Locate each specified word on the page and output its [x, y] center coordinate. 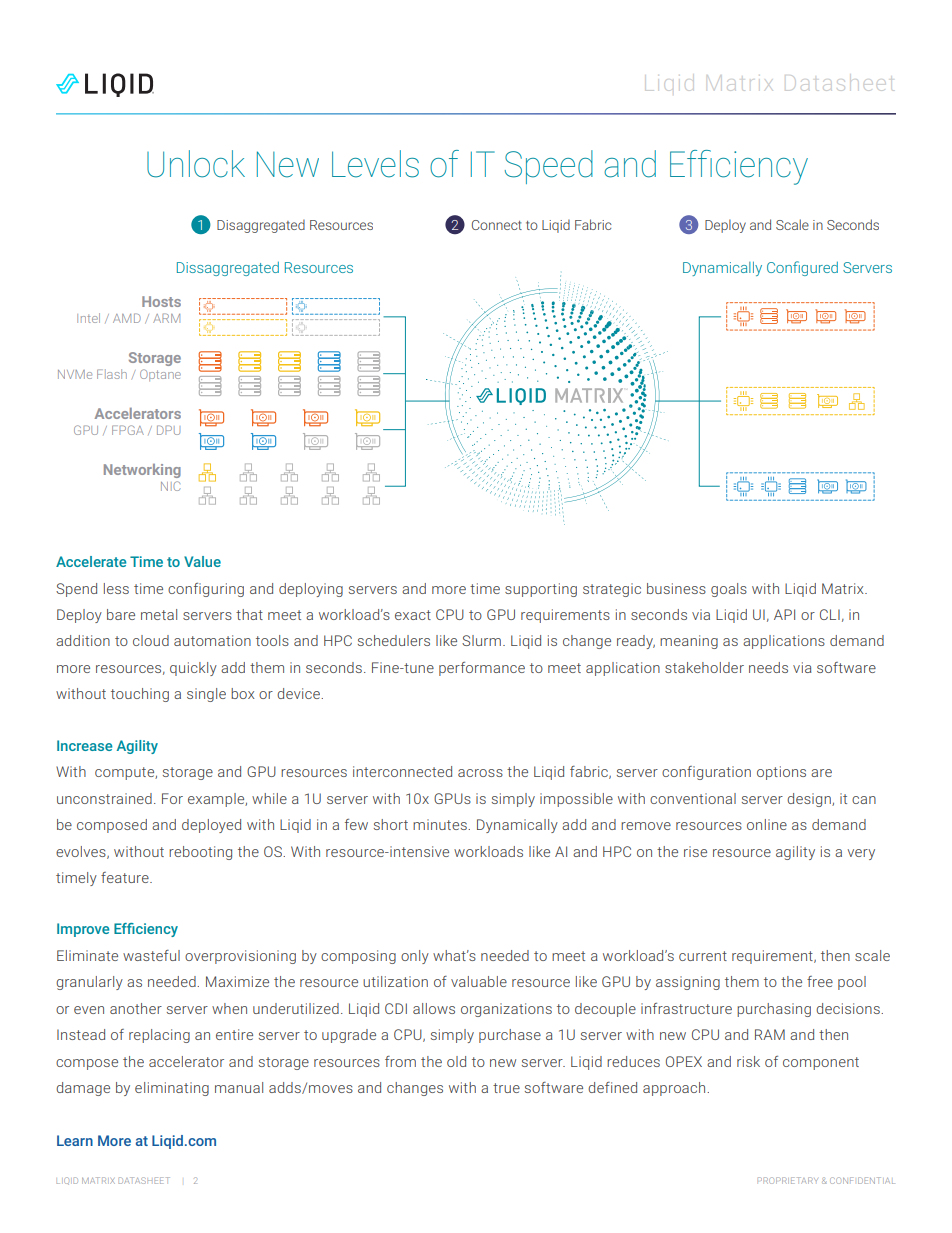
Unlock [196, 164]
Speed [549, 167]
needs [768, 667]
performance [482, 669]
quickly [193, 669]
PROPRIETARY [787, 1180]
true [506, 1088]
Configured [802, 268]
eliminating [172, 1089]
